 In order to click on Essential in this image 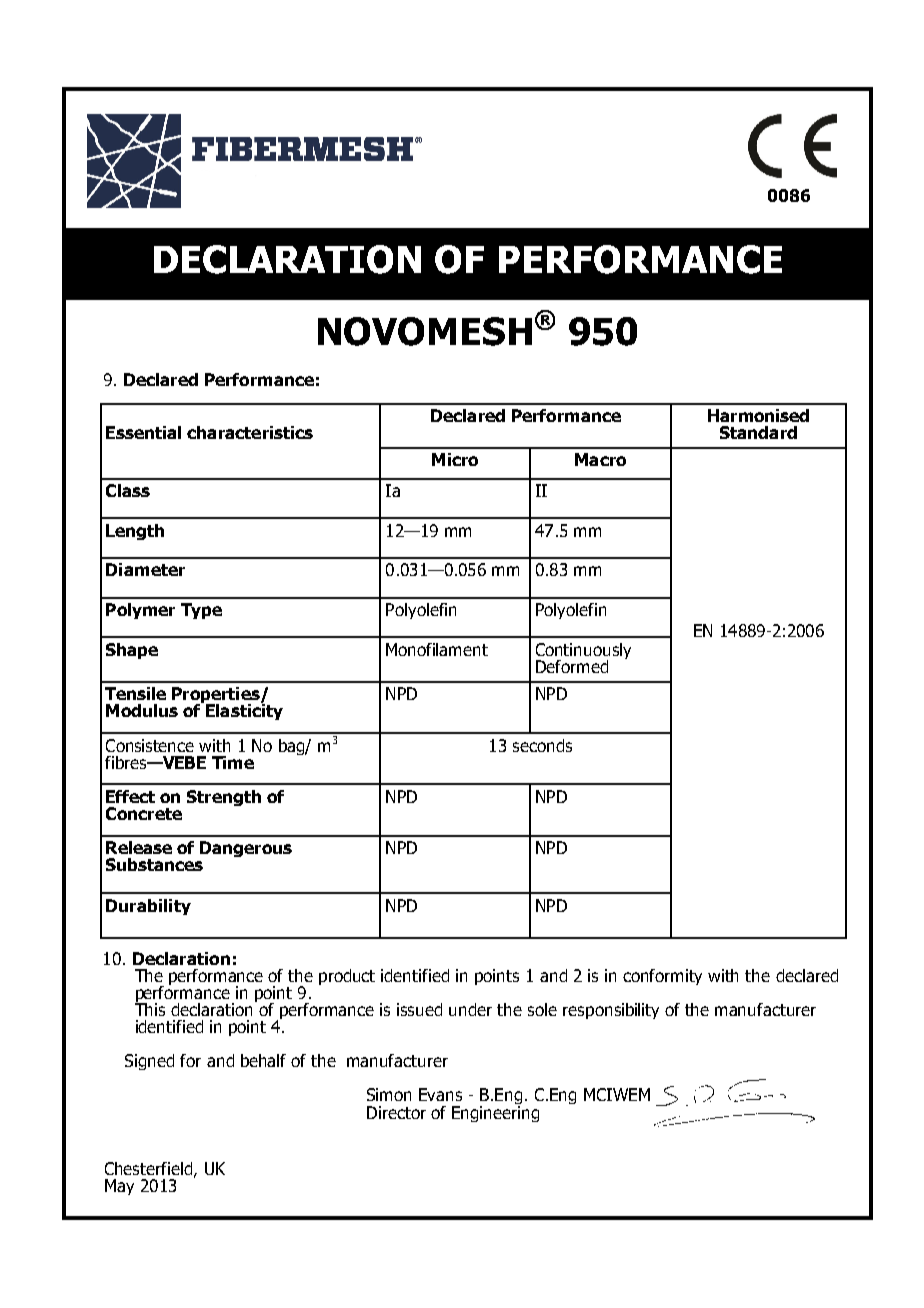, I will do `click(143, 432)`.
